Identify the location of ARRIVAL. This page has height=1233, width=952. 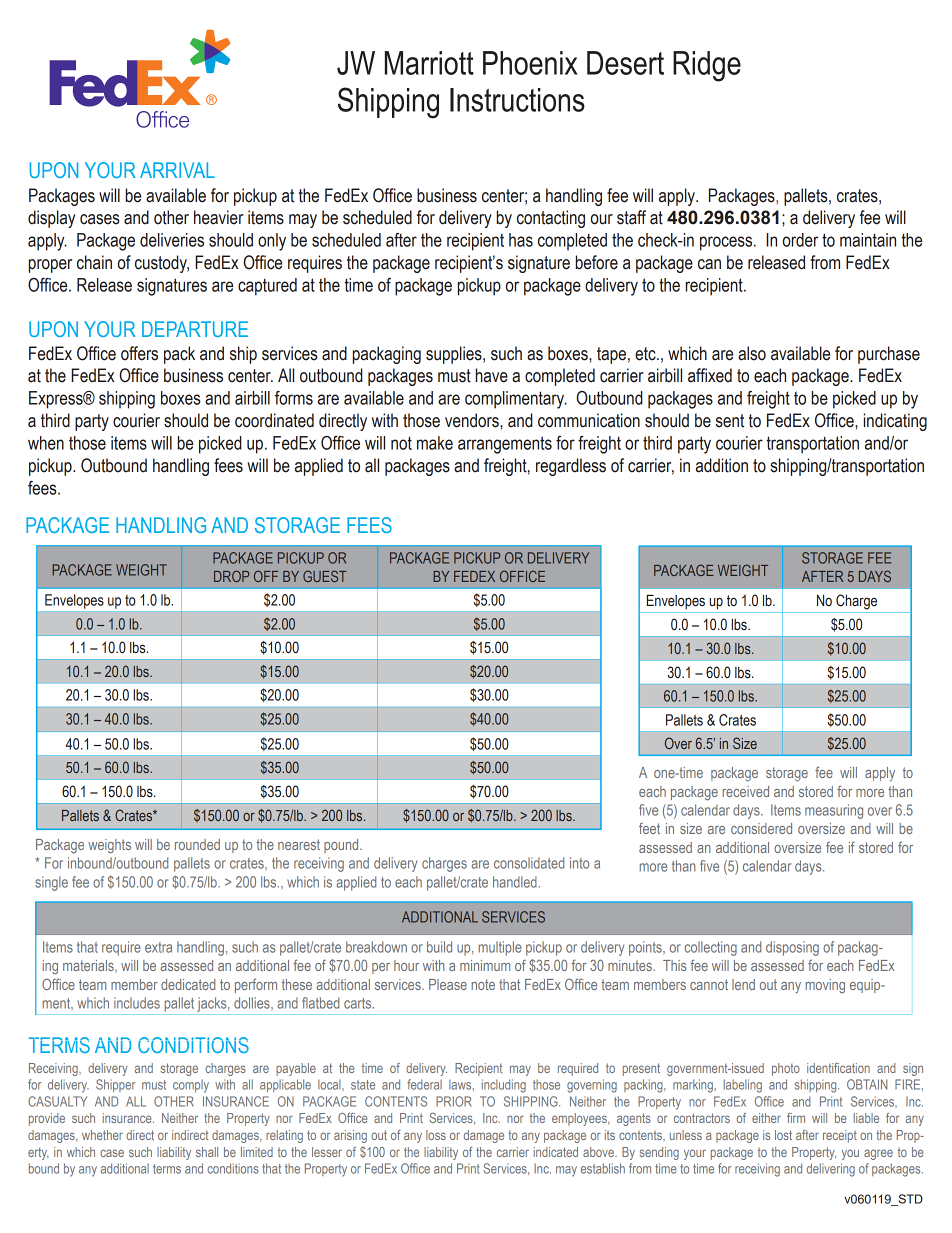
(177, 170).
